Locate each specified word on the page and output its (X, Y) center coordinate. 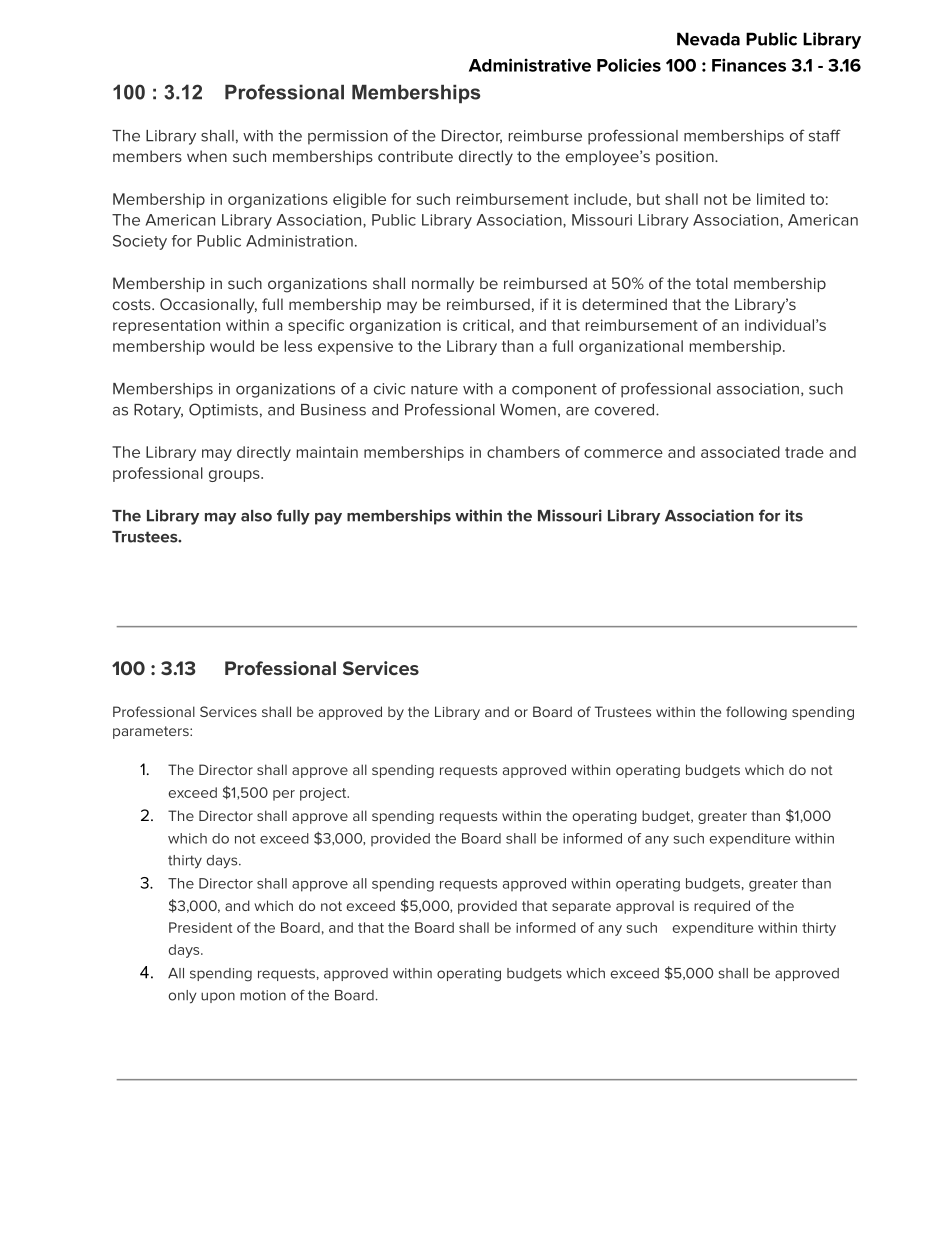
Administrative (530, 65)
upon (218, 997)
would (232, 346)
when (207, 156)
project (324, 794)
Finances (749, 65)
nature (434, 389)
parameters (152, 732)
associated (740, 452)
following (756, 713)
